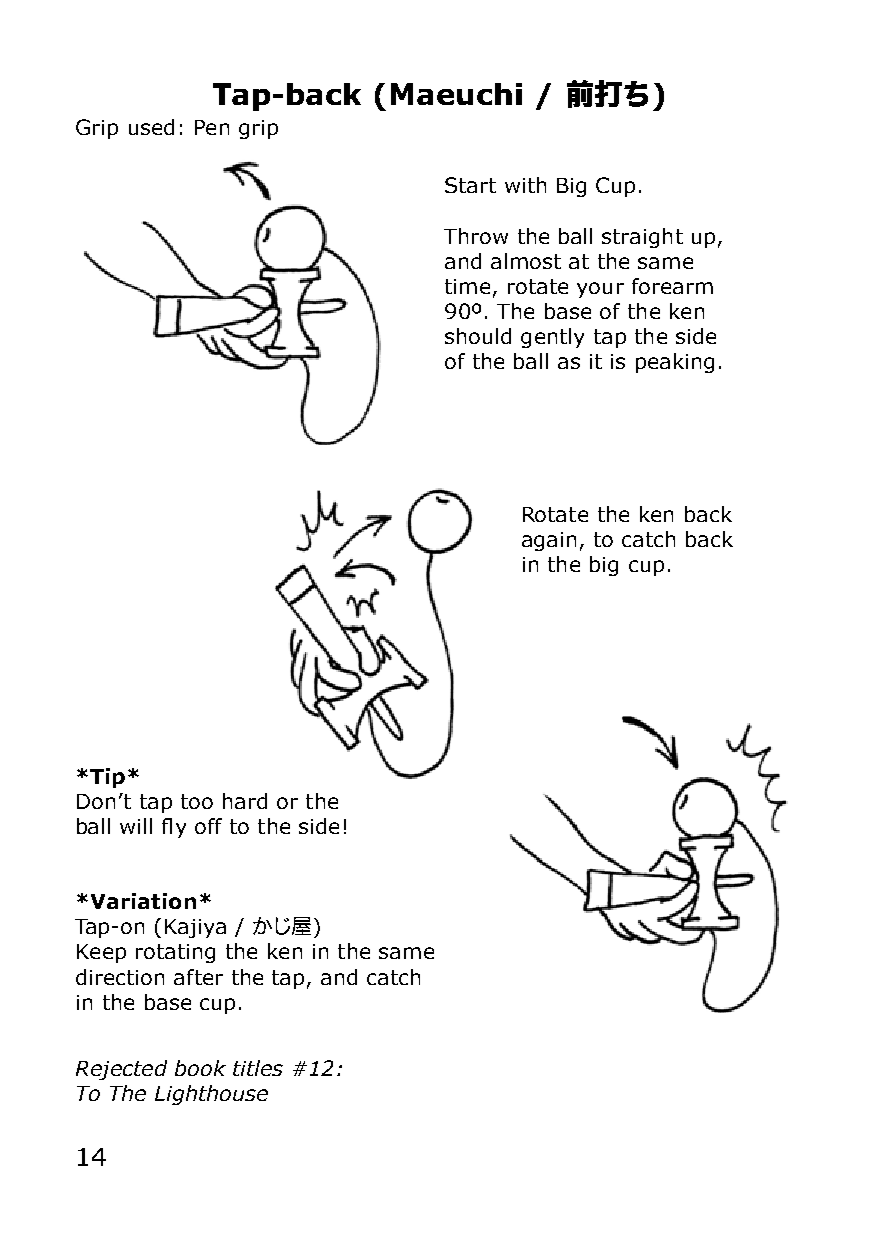  What do you see at coordinates (198, 977) in the page?
I see `after` at bounding box center [198, 977].
